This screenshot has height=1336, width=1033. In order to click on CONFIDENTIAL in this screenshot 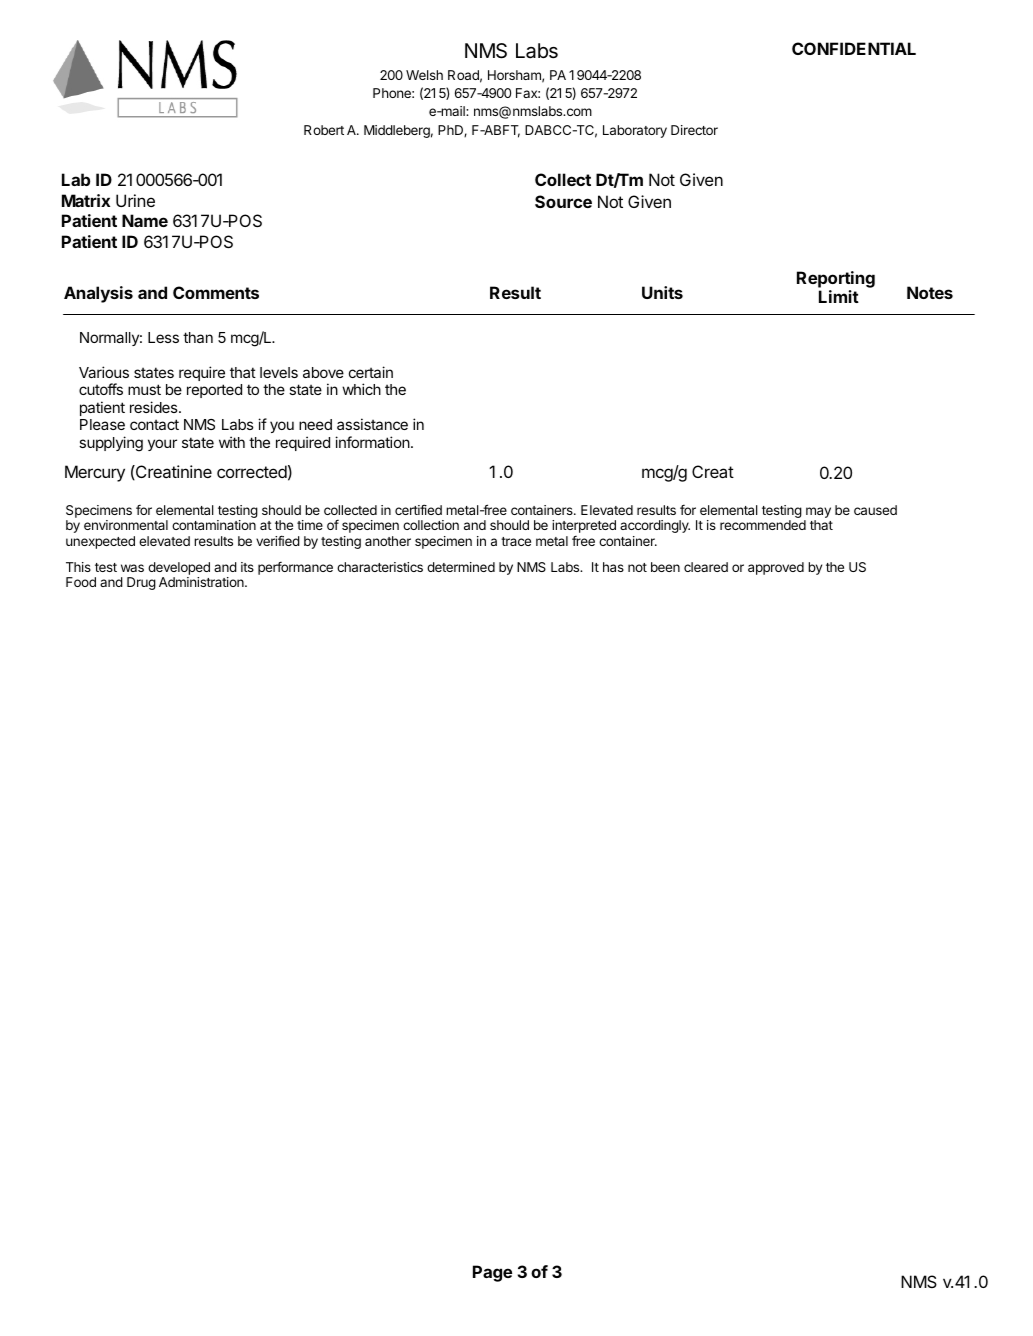, I will do `click(854, 48)`.
